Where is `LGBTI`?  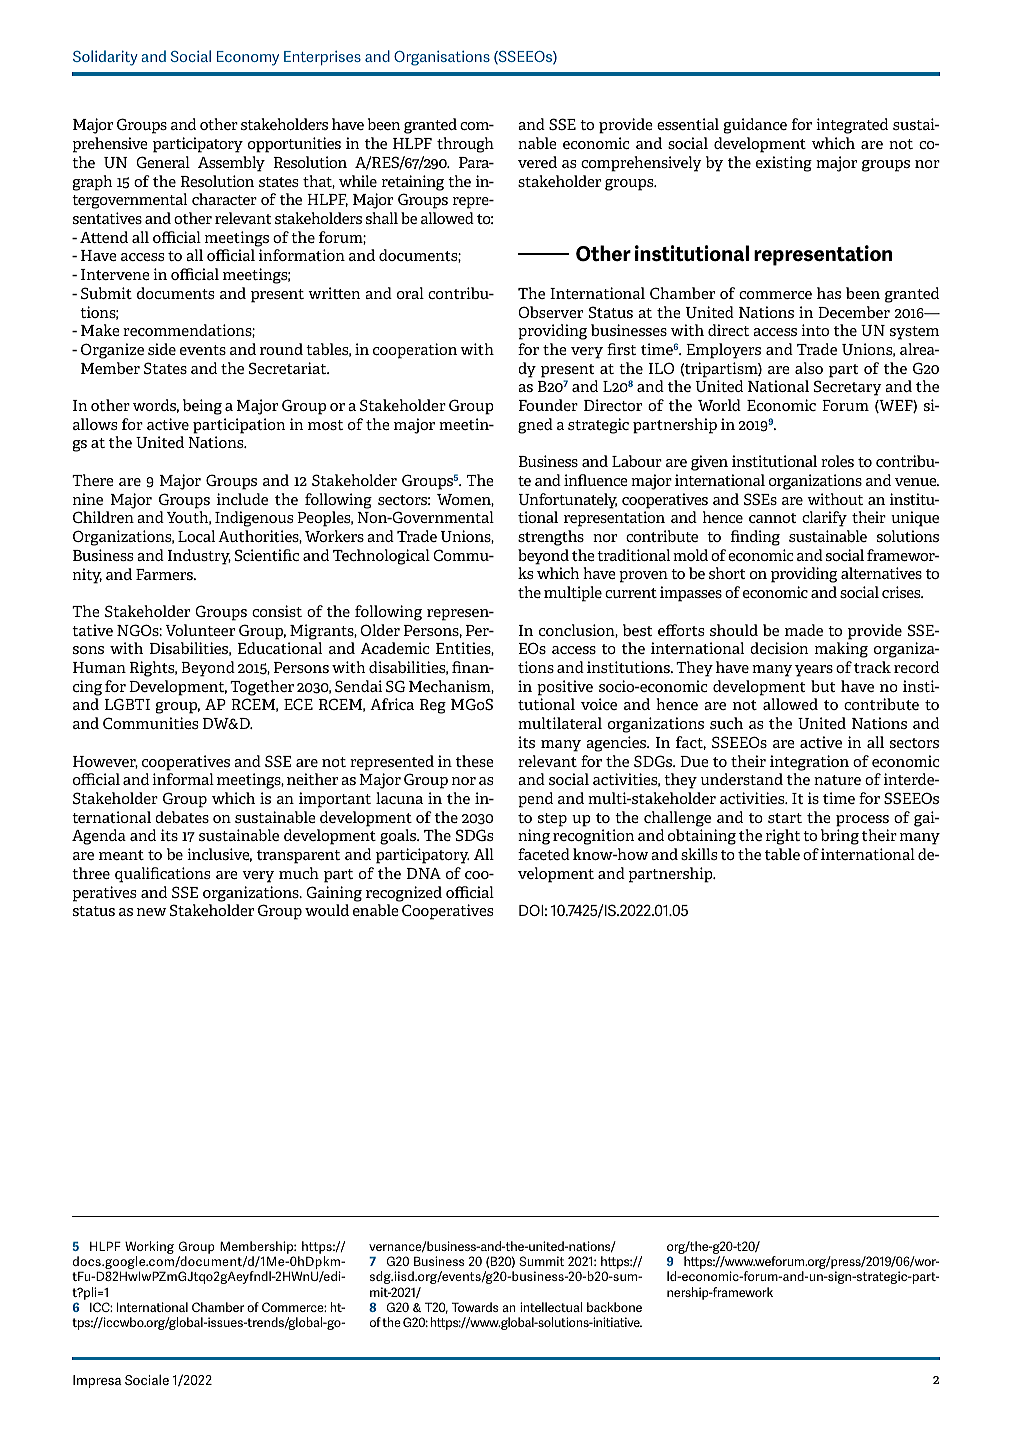 LGBTI is located at coordinates (127, 704).
